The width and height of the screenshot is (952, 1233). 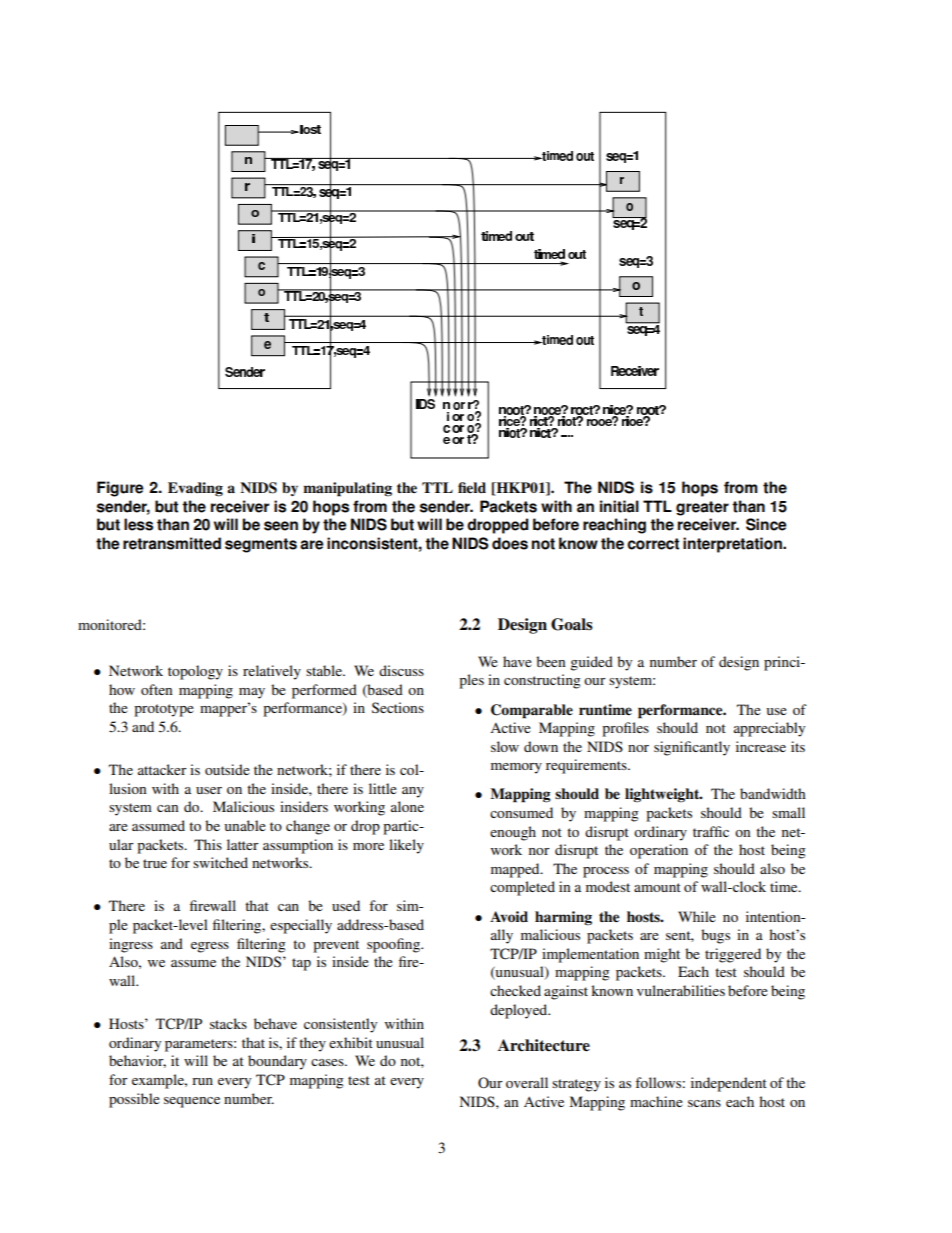 I want to click on sequence, so click(x=192, y=1102).
